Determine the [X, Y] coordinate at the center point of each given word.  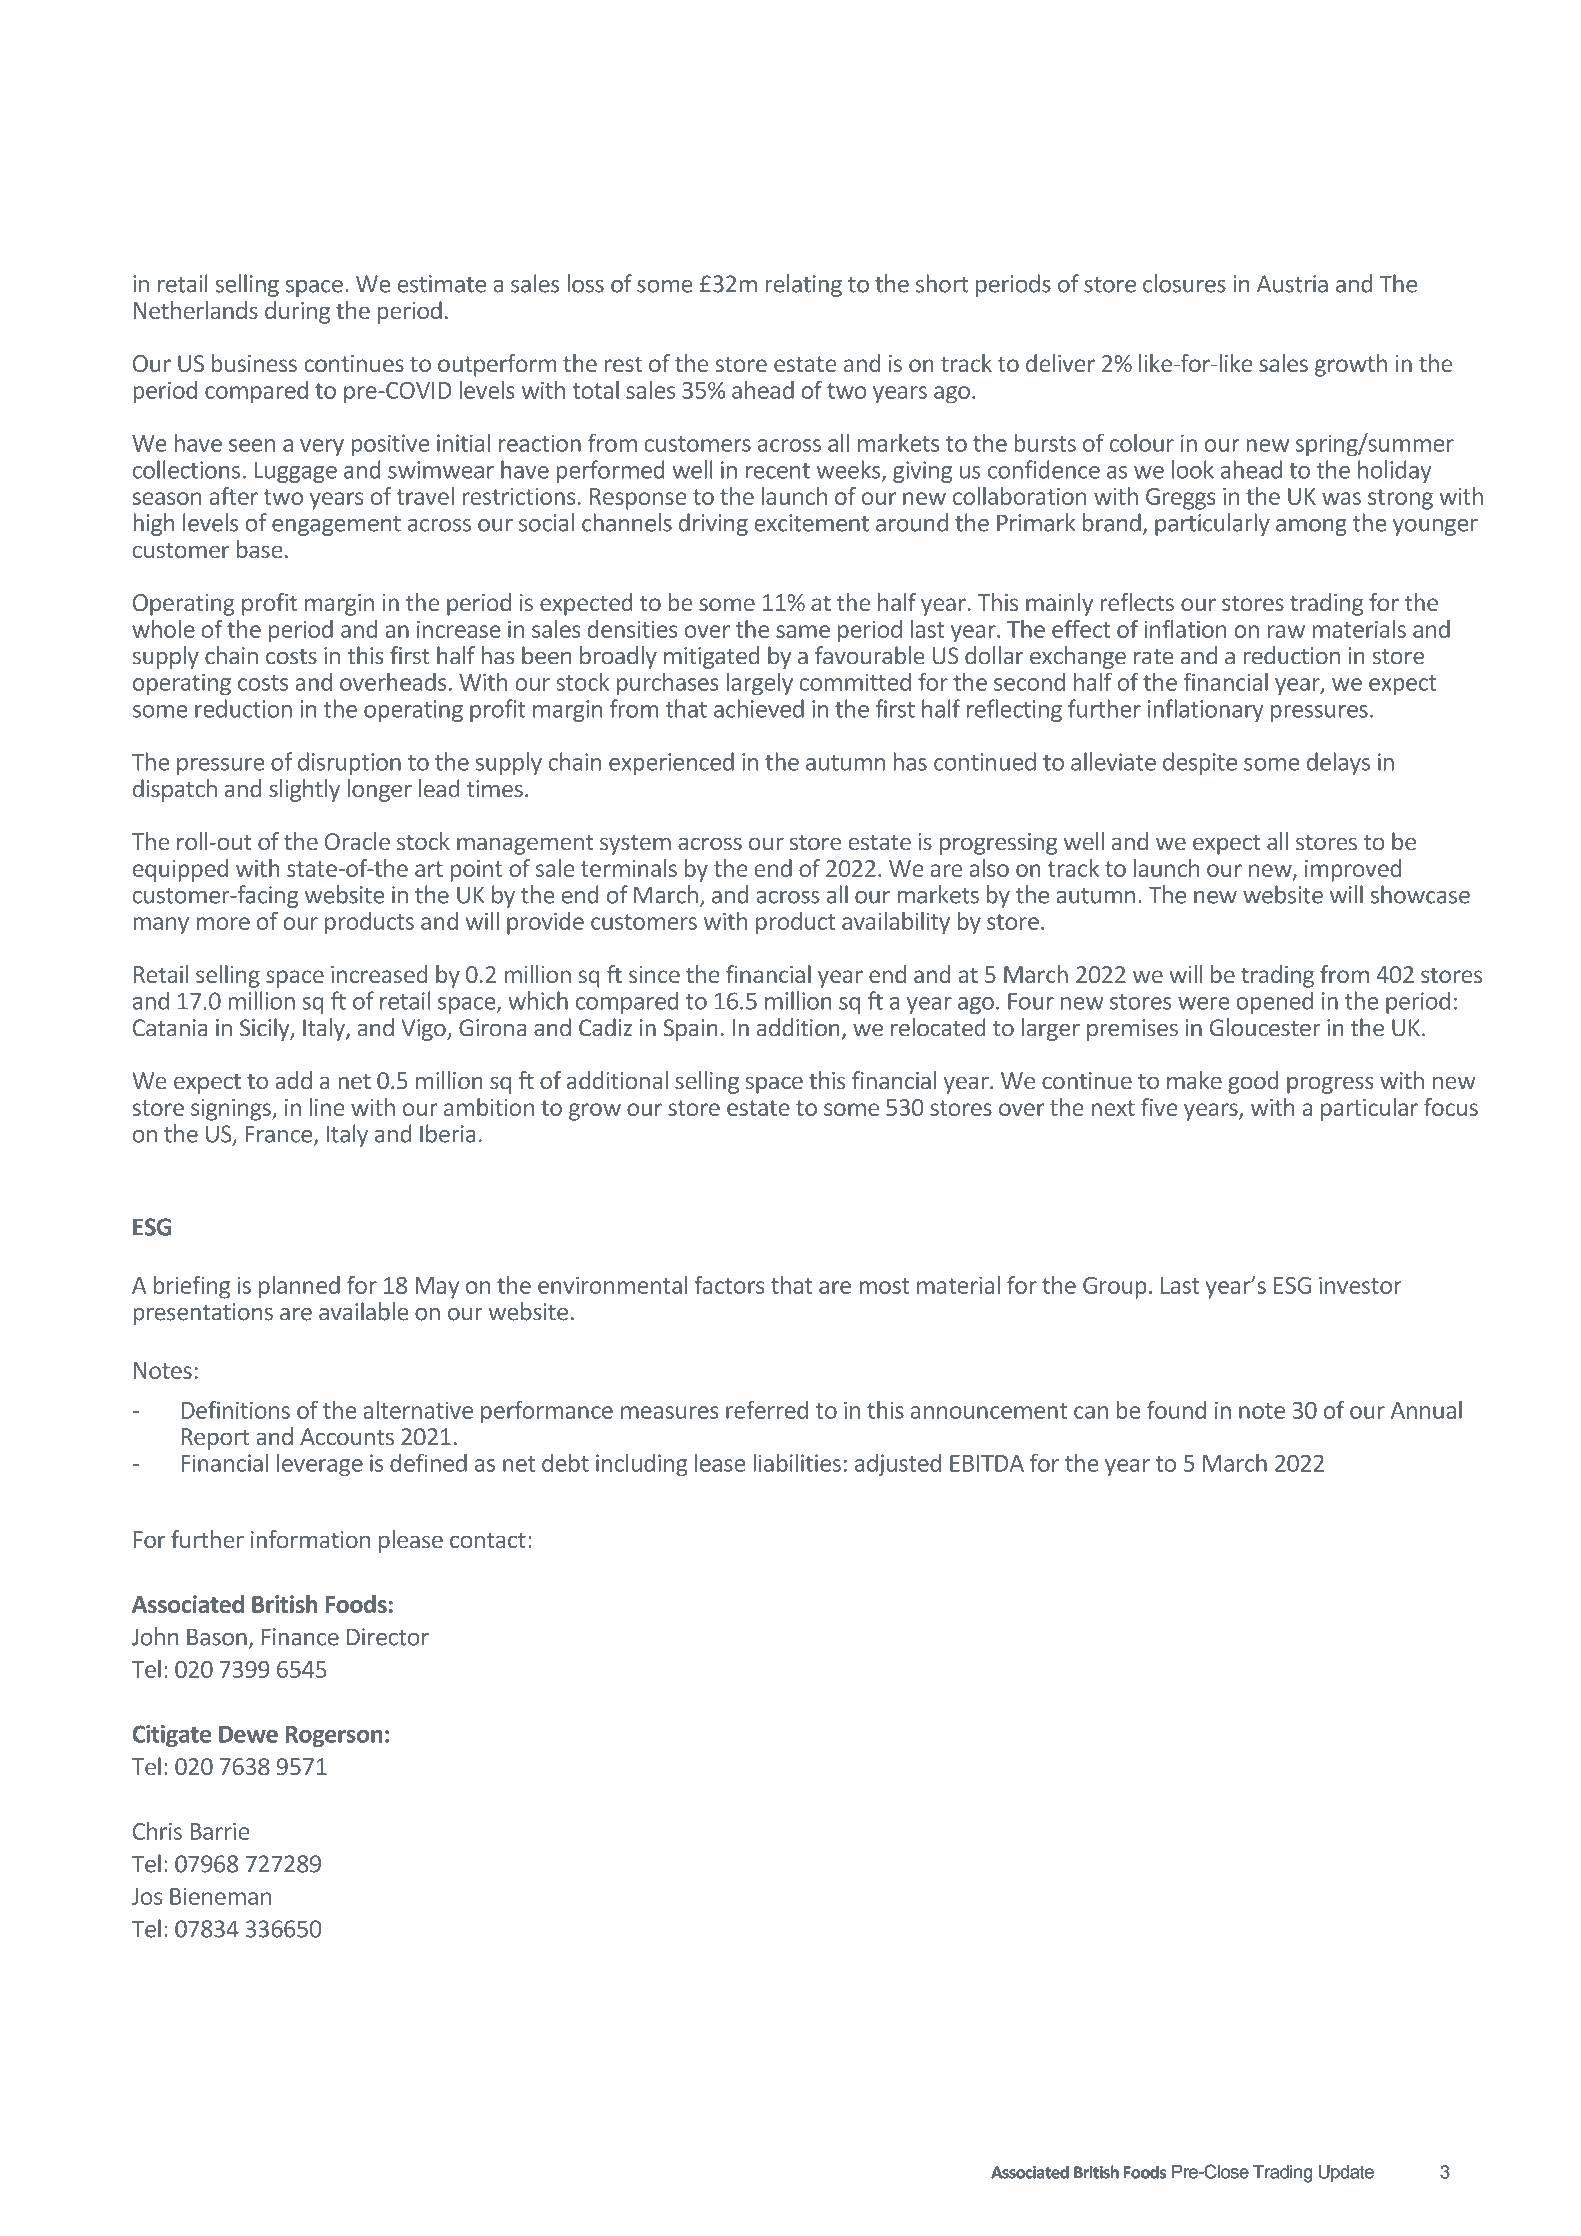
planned [299, 1287]
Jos [147, 1896]
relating [803, 285]
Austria [1292, 284]
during [297, 312]
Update [1346, 2173]
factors [729, 1285]
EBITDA [987, 1463]
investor [1360, 1285]
